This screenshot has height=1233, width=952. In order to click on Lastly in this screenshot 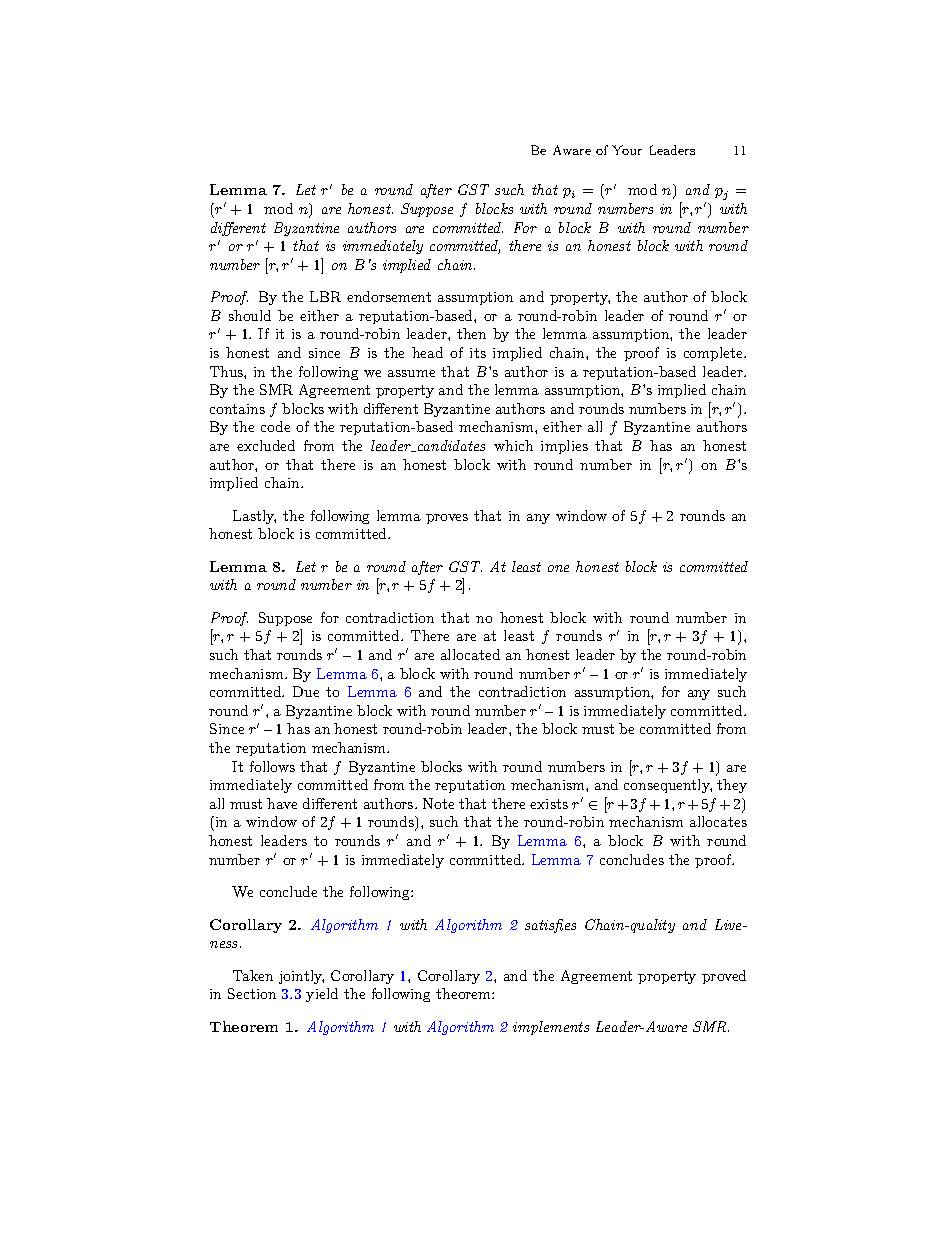, I will do `click(254, 517)`.
